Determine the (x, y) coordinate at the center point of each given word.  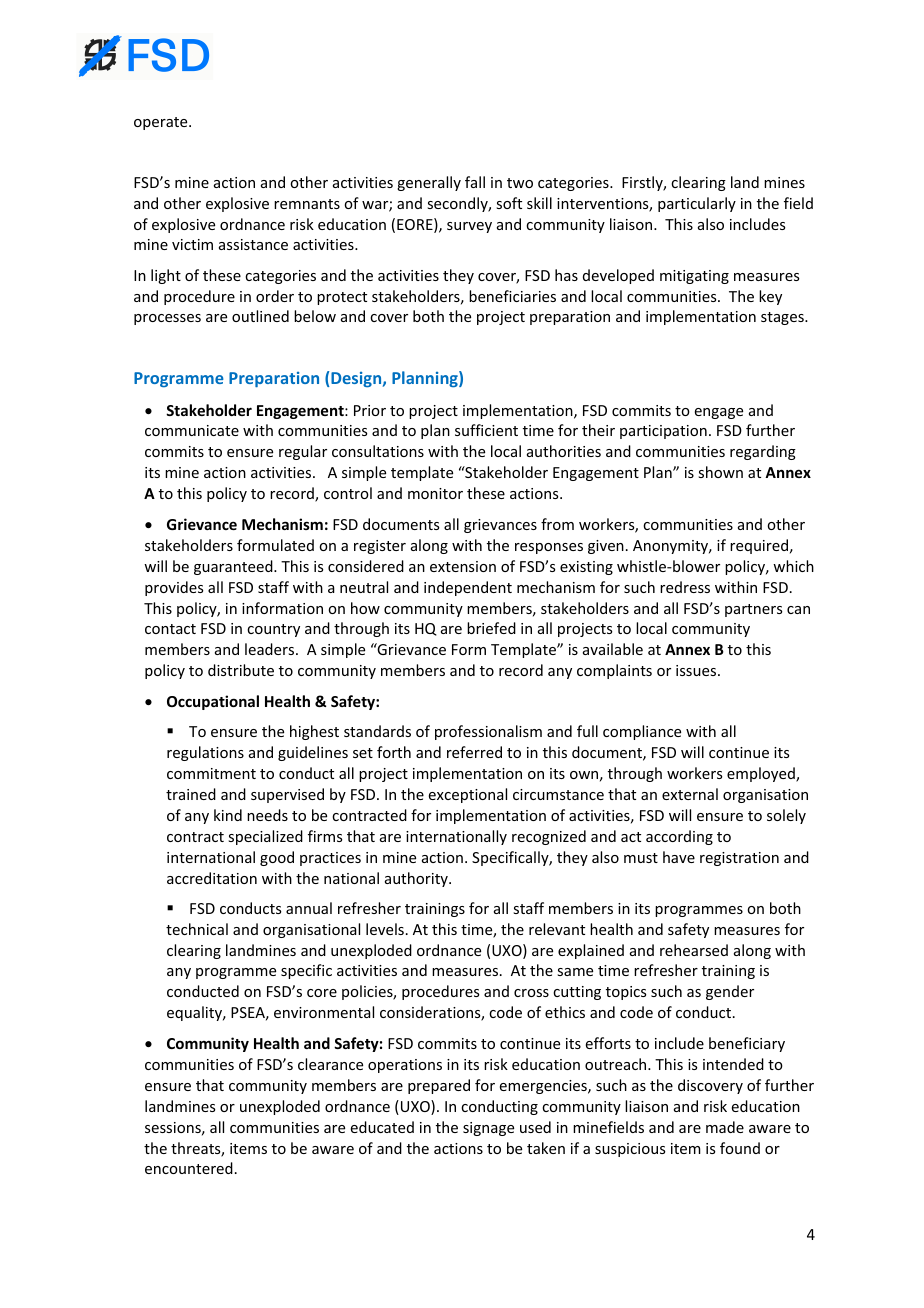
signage (488, 1129)
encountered (189, 1168)
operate (162, 123)
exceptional (468, 795)
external (690, 794)
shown (720, 472)
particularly (697, 204)
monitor (435, 493)
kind (228, 815)
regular (303, 452)
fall (475, 182)
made (725, 1127)
